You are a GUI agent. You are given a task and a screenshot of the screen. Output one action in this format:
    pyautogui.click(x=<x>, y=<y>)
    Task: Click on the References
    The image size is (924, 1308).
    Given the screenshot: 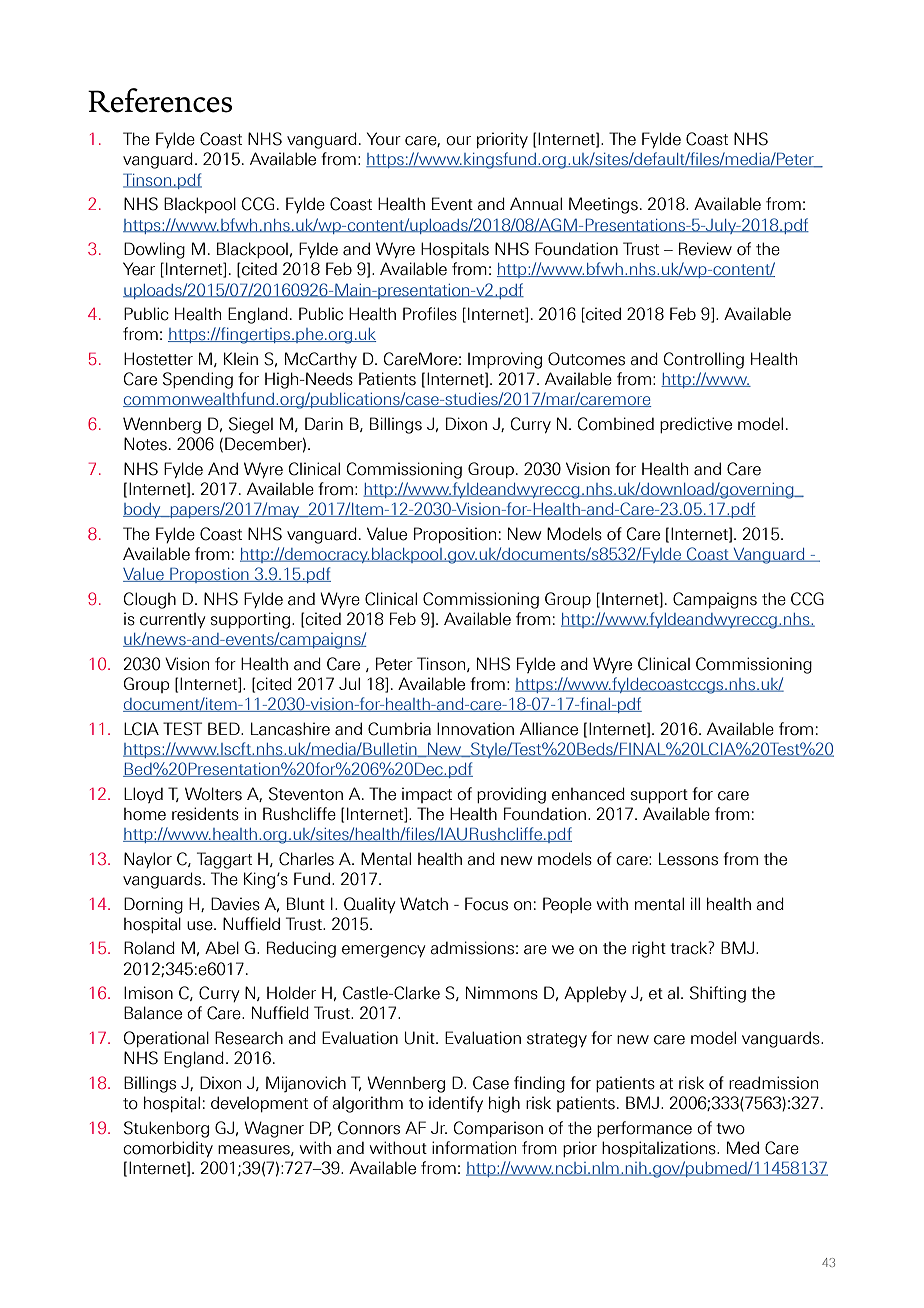 What is the action you would take?
    pyautogui.click(x=160, y=100)
